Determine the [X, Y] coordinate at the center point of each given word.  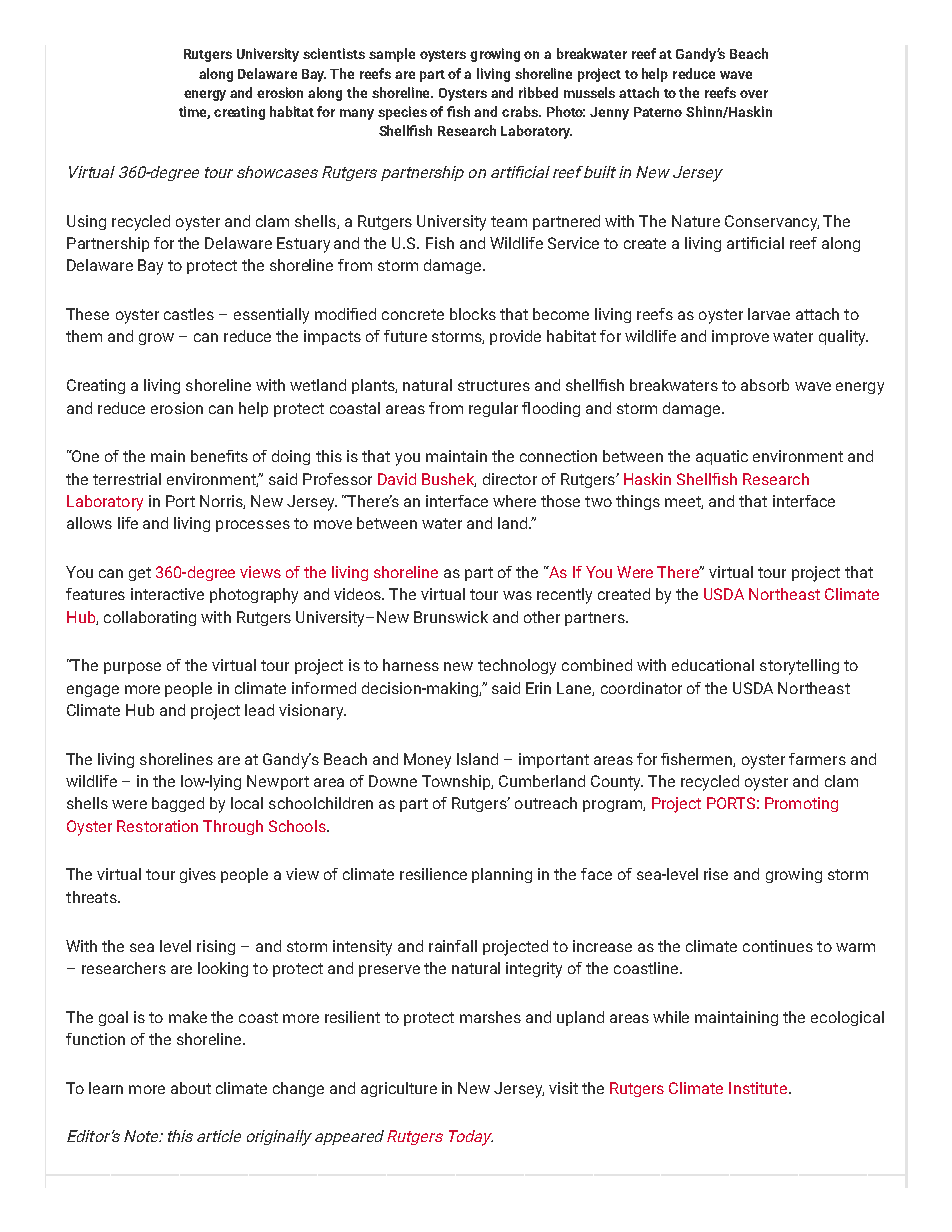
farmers [817, 759]
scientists [334, 53]
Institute [758, 1088]
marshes [490, 1017]
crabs [521, 111]
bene [209, 456]
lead [259, 710]
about [191, 1088]
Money [427, 761]
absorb [765, 385]
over [754, 94]
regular [493, 409]
